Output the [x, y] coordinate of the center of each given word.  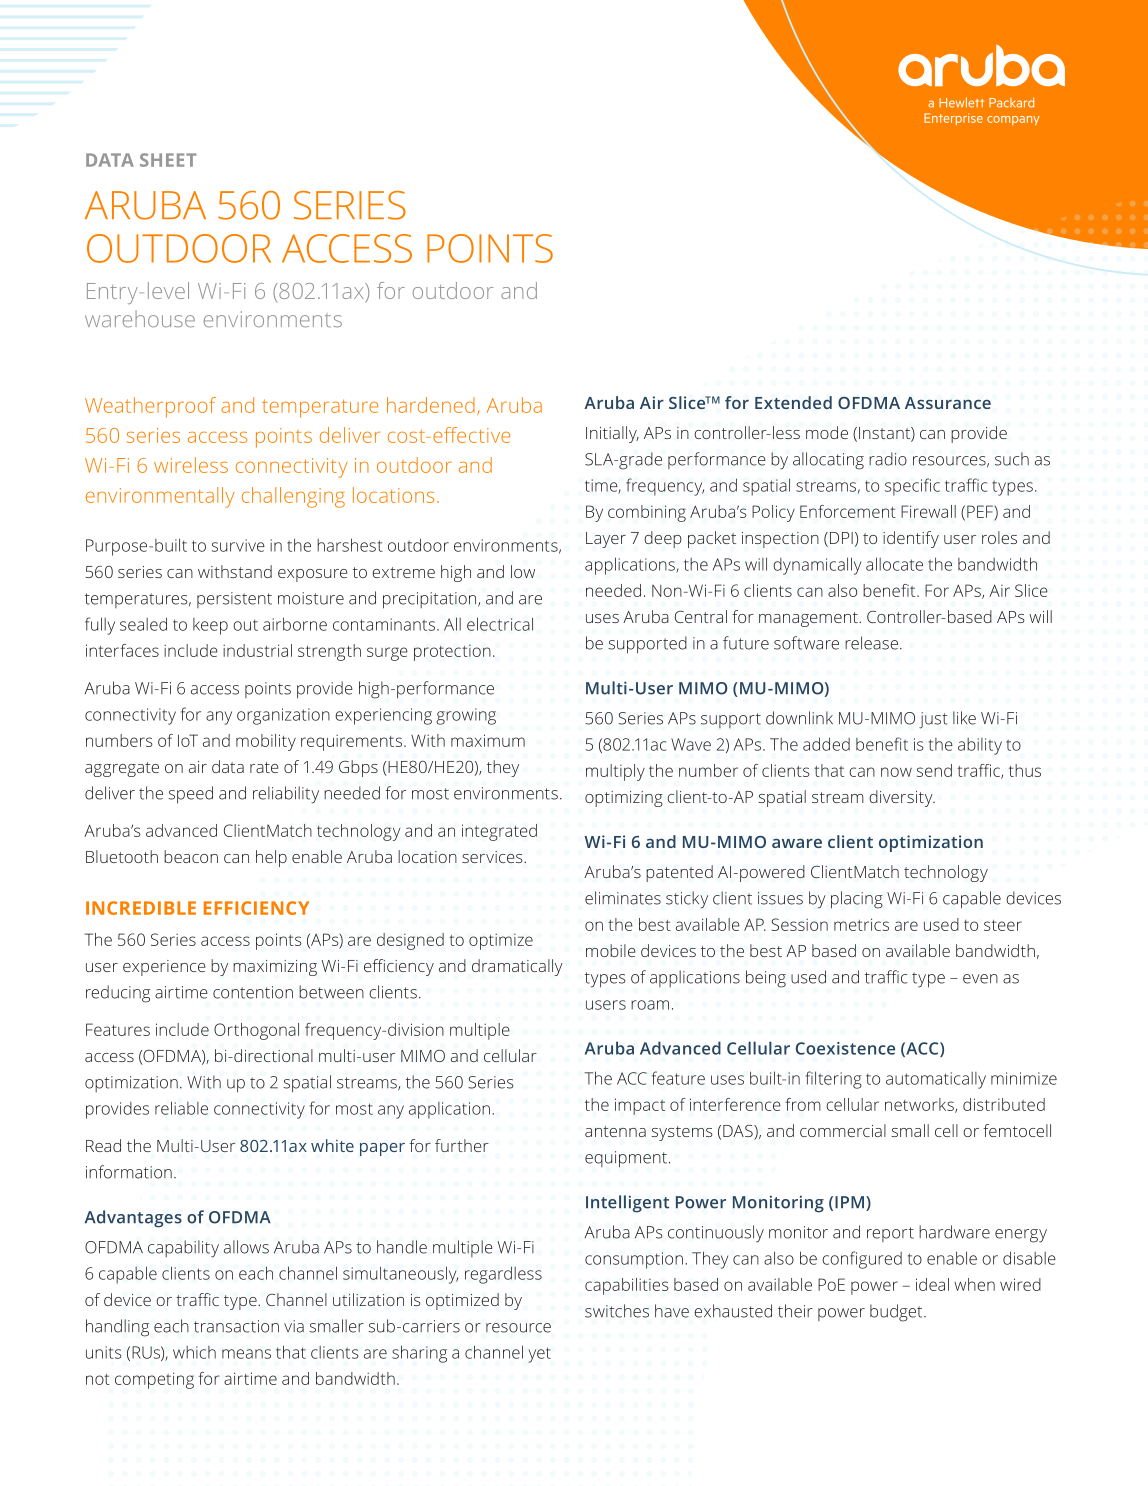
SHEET [168, 160]
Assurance [948, 403]
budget [897, 1313]
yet [540, 1355]
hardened [431, 405]
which [194, 1352]
